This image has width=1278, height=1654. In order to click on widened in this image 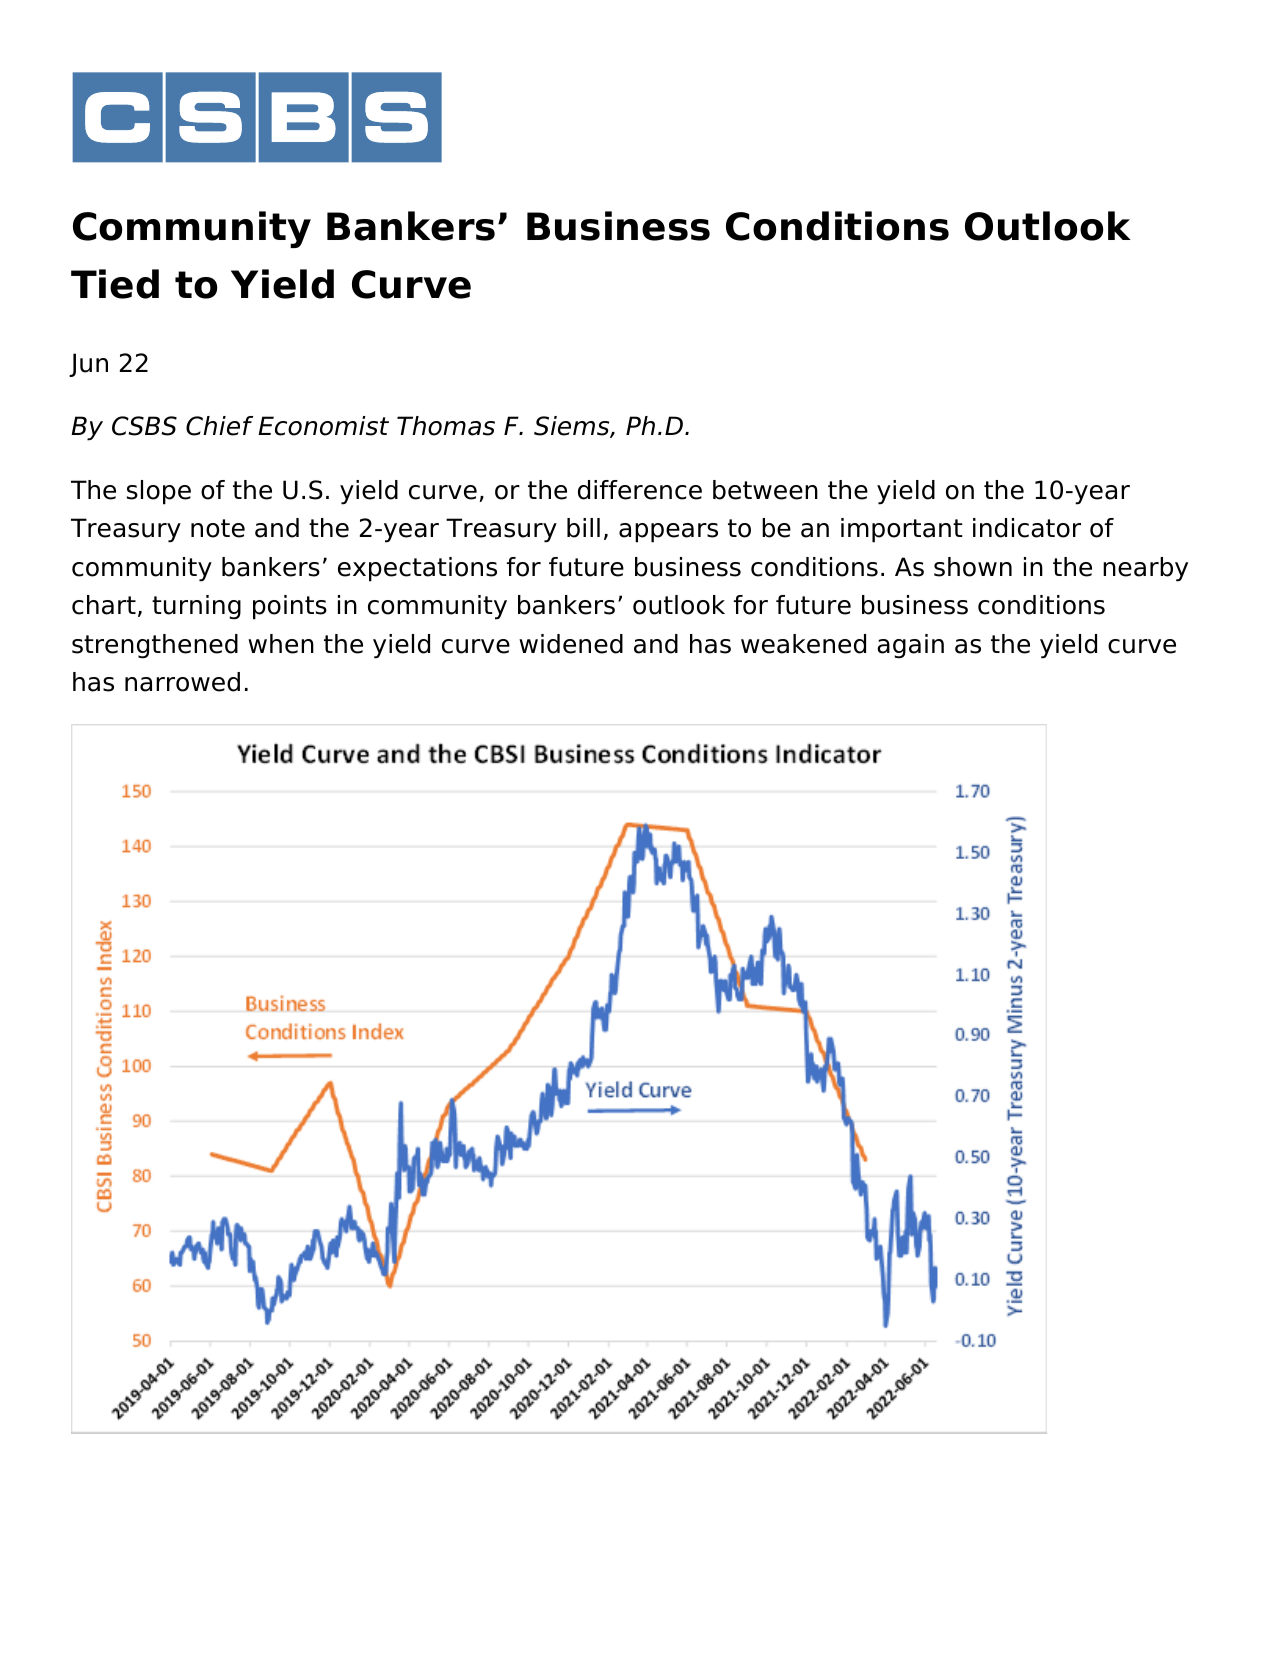, I will do `click(571, 644)`.
